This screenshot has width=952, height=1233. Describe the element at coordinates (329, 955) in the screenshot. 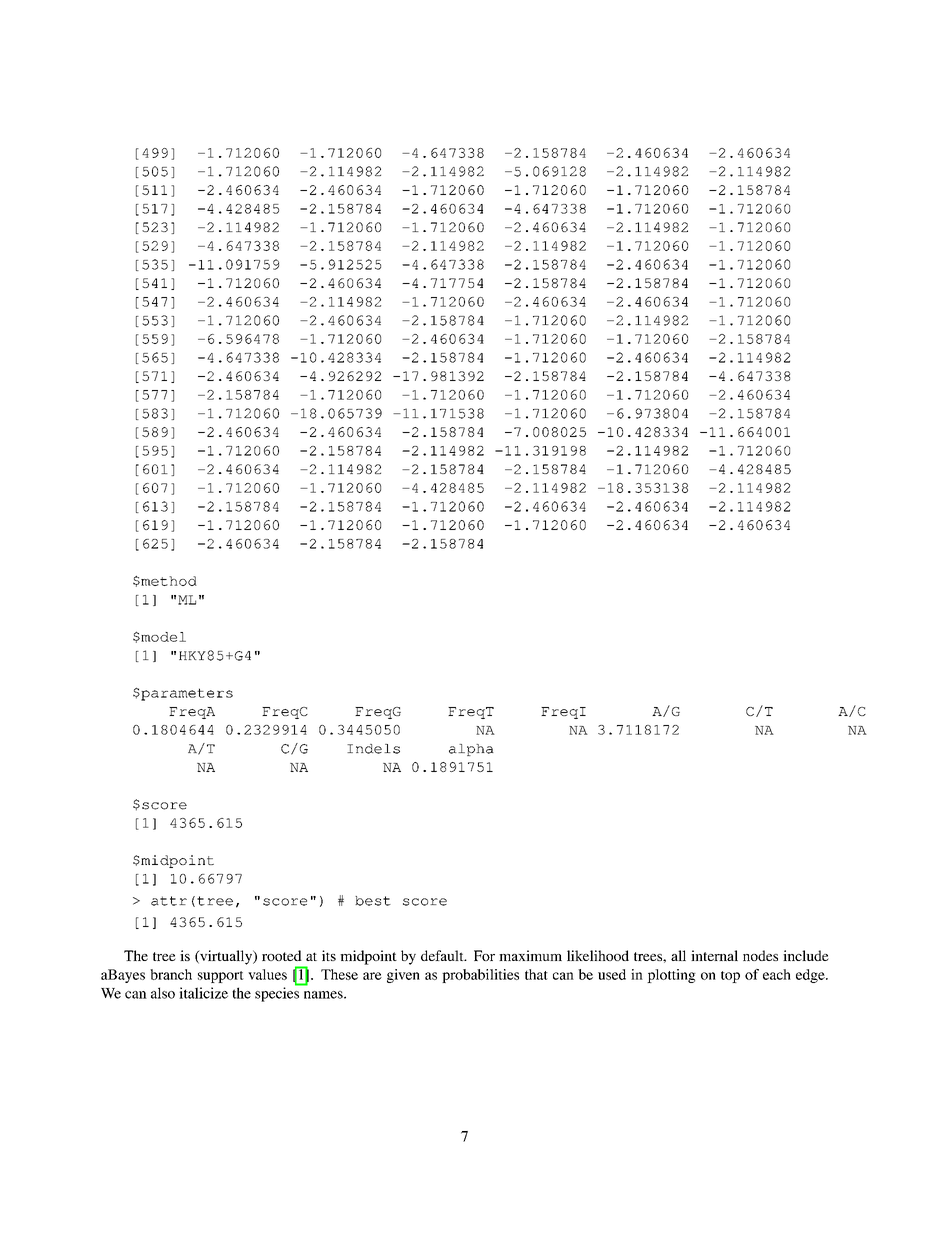

I see `its` at that location.
